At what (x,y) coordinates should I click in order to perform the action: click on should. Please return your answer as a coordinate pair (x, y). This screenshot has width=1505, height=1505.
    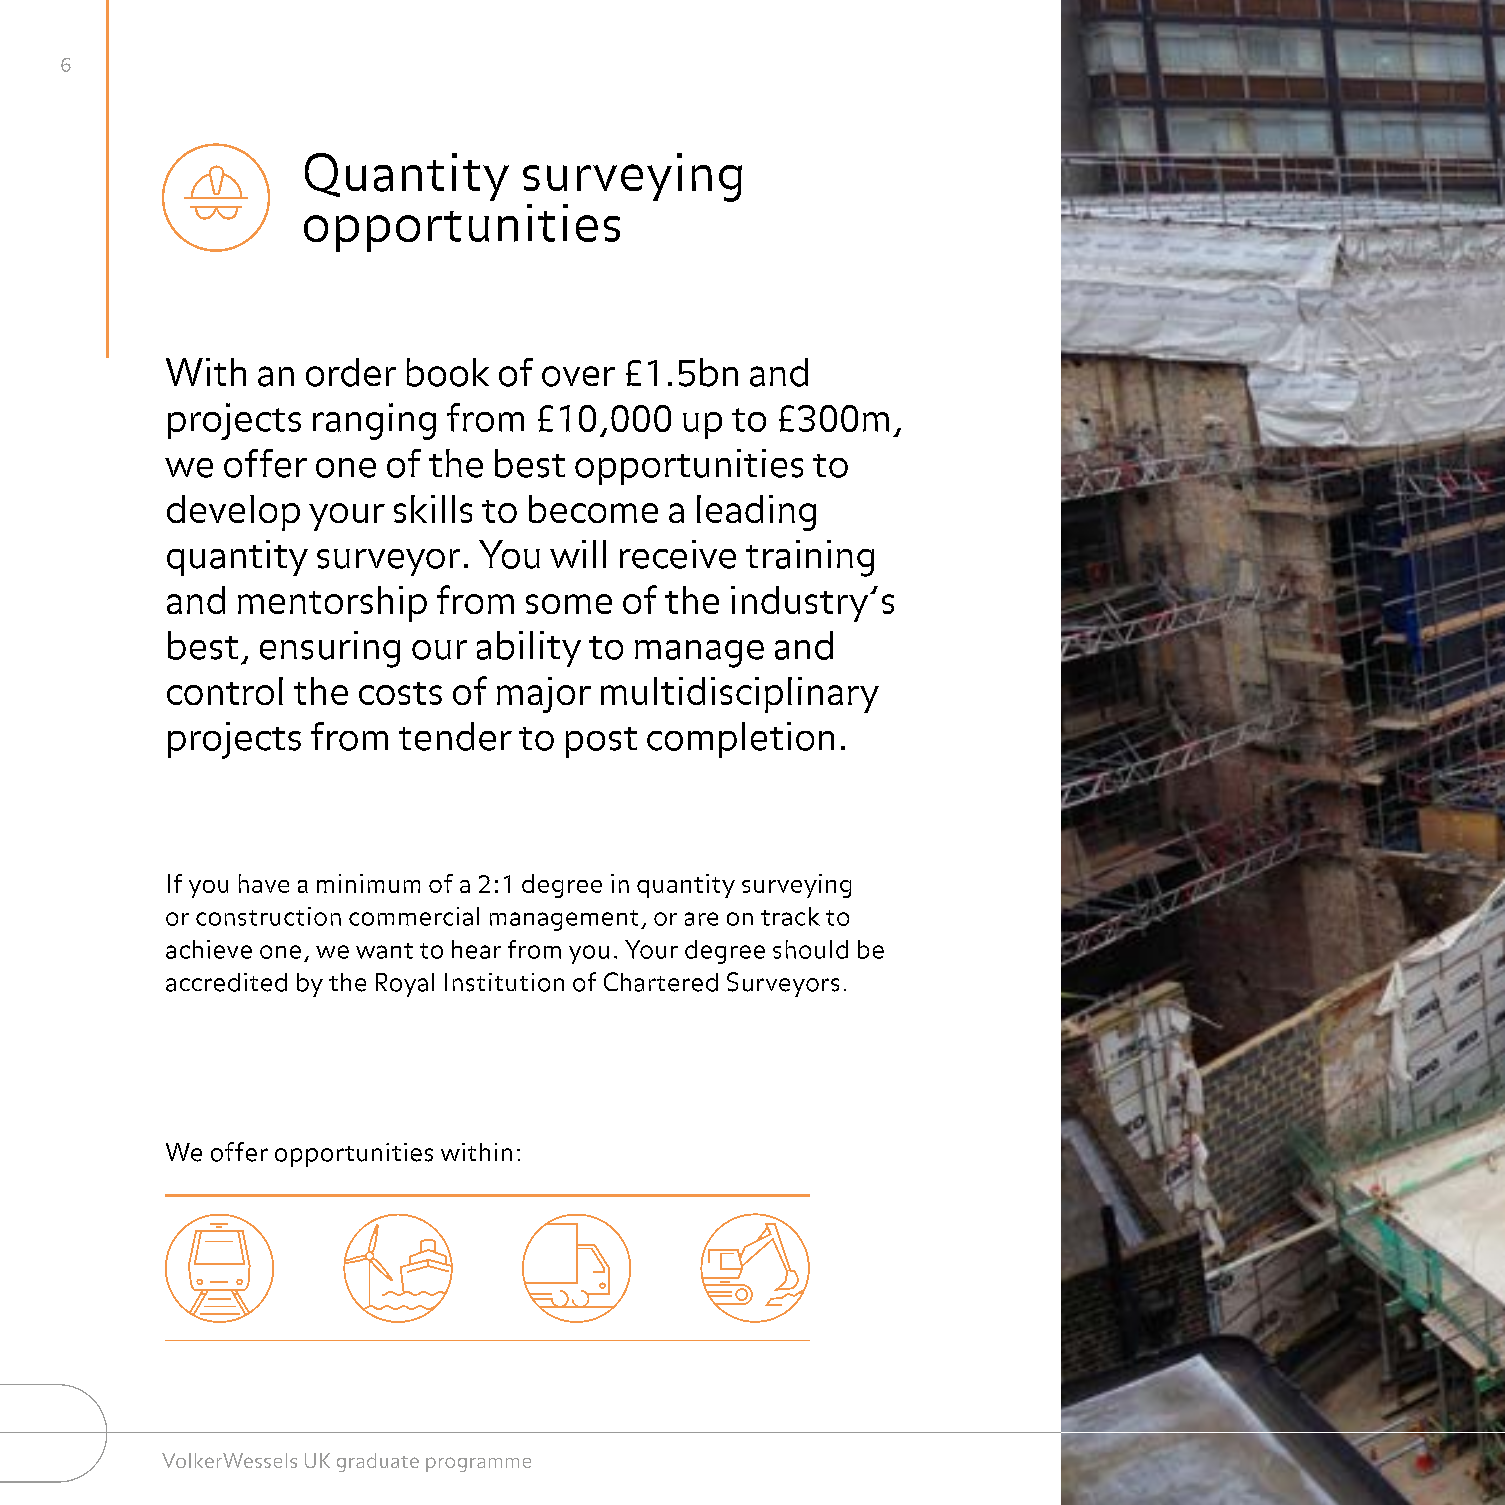
    Looking at the image, I should click on (810, 949).
